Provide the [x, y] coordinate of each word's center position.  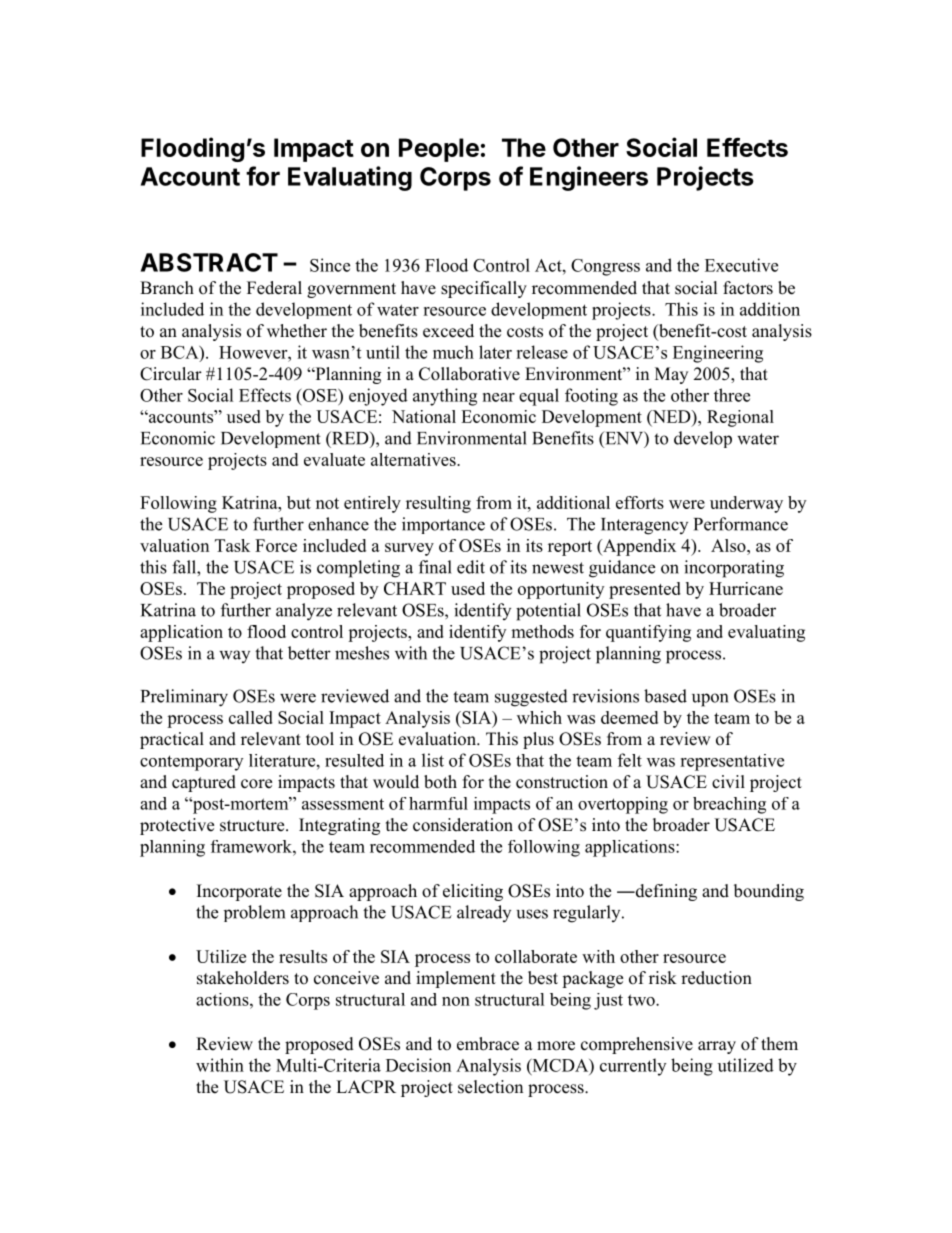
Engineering [718, 354]
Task [232, 545]
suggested [531, 698]
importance [443, 525]
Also [729, 545]
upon [710, 700]
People [439, 150]
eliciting [473, 892]
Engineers [589, 178]
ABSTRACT [209, 262]
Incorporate [239, 892]
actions [223, 999]
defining [665, 892]
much [453, 352]
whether [297, 331]
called [251, 717]
